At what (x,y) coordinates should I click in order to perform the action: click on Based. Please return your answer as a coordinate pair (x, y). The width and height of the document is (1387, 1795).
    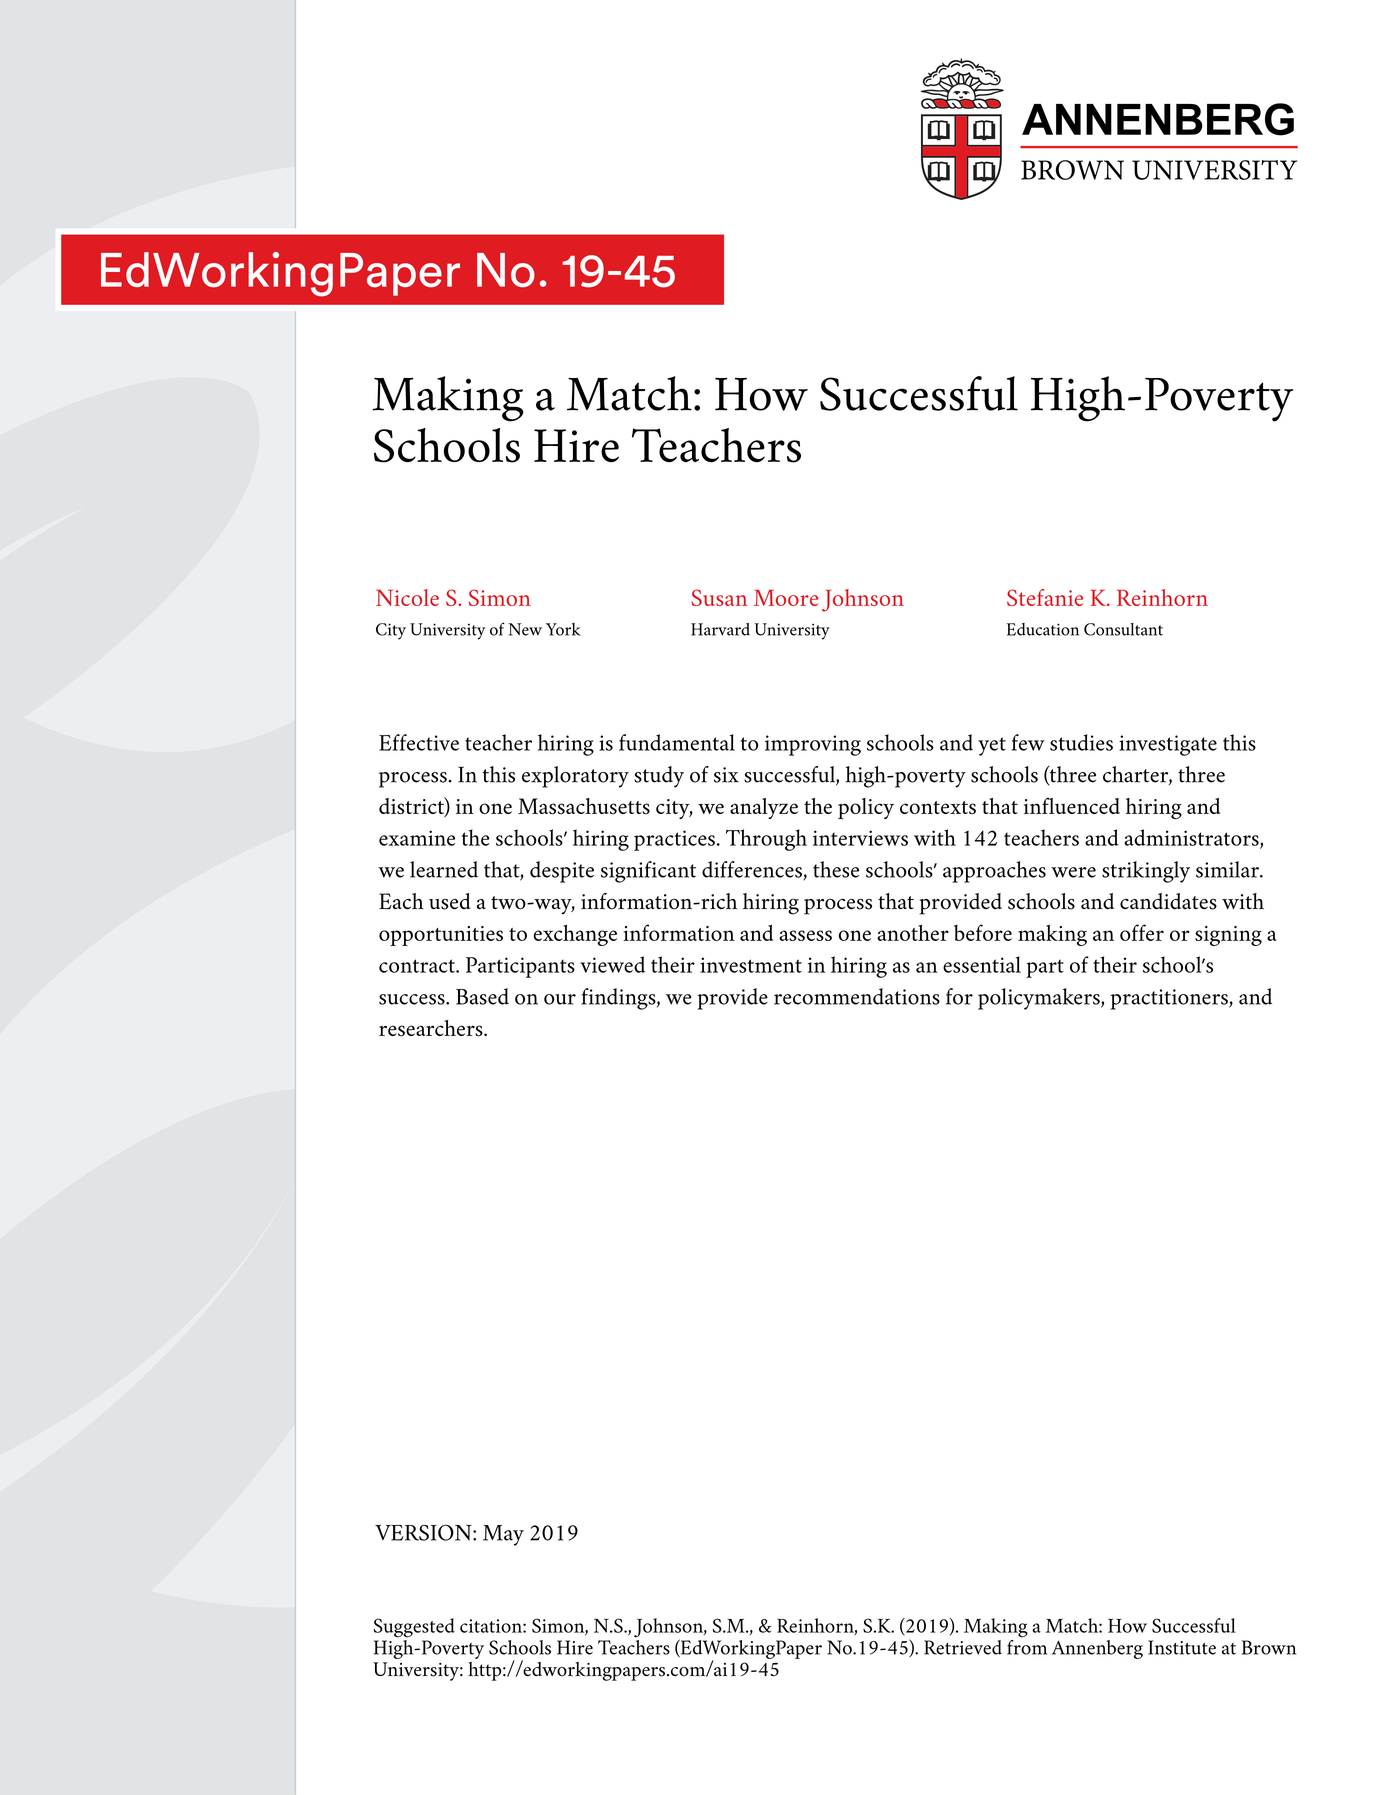
    Looking at the image, I should click on (482, 996).
